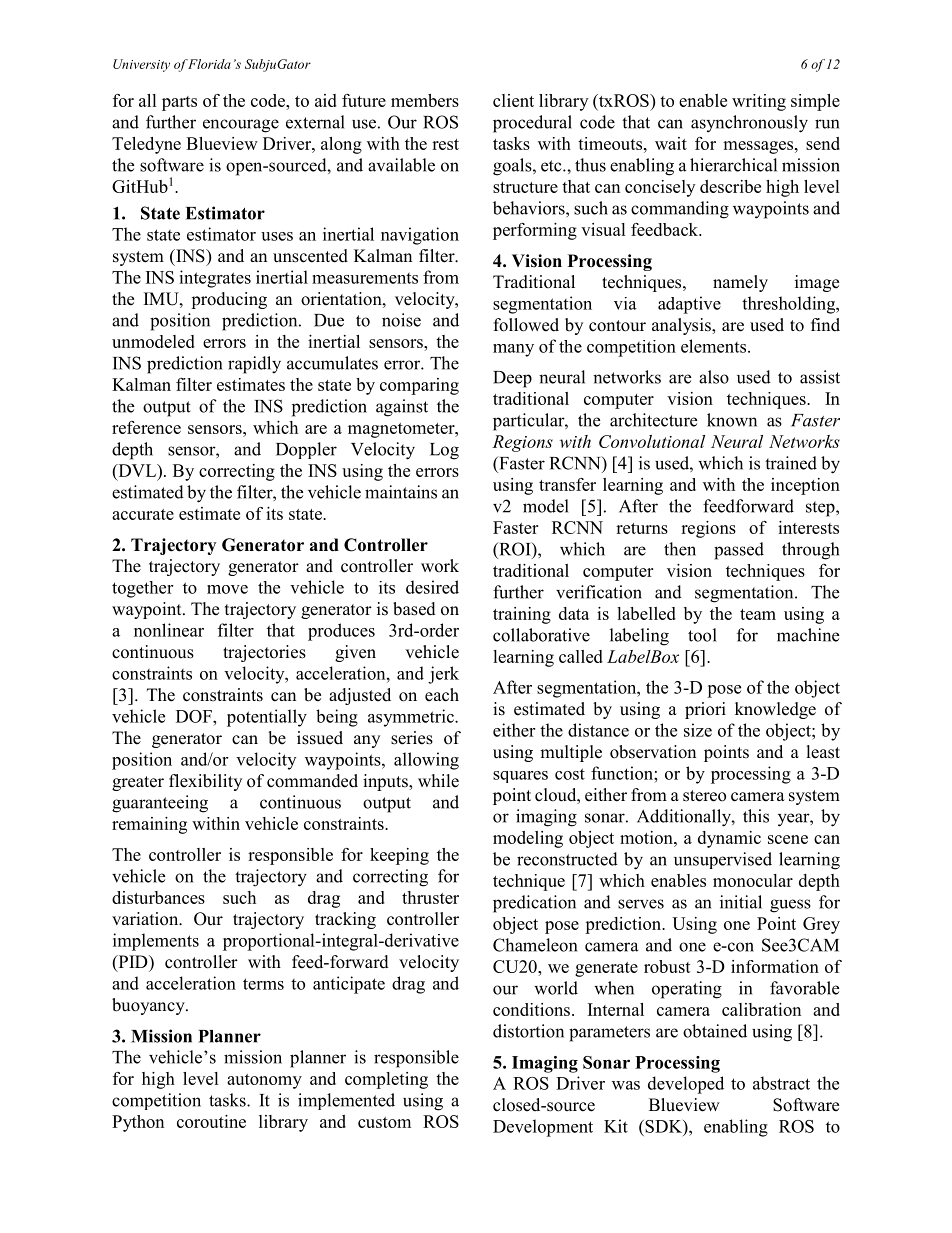 The width and height of the page is (952, 1233). Describe the element at coordinates (759, 102) in the page. I see `writing` at that location.
